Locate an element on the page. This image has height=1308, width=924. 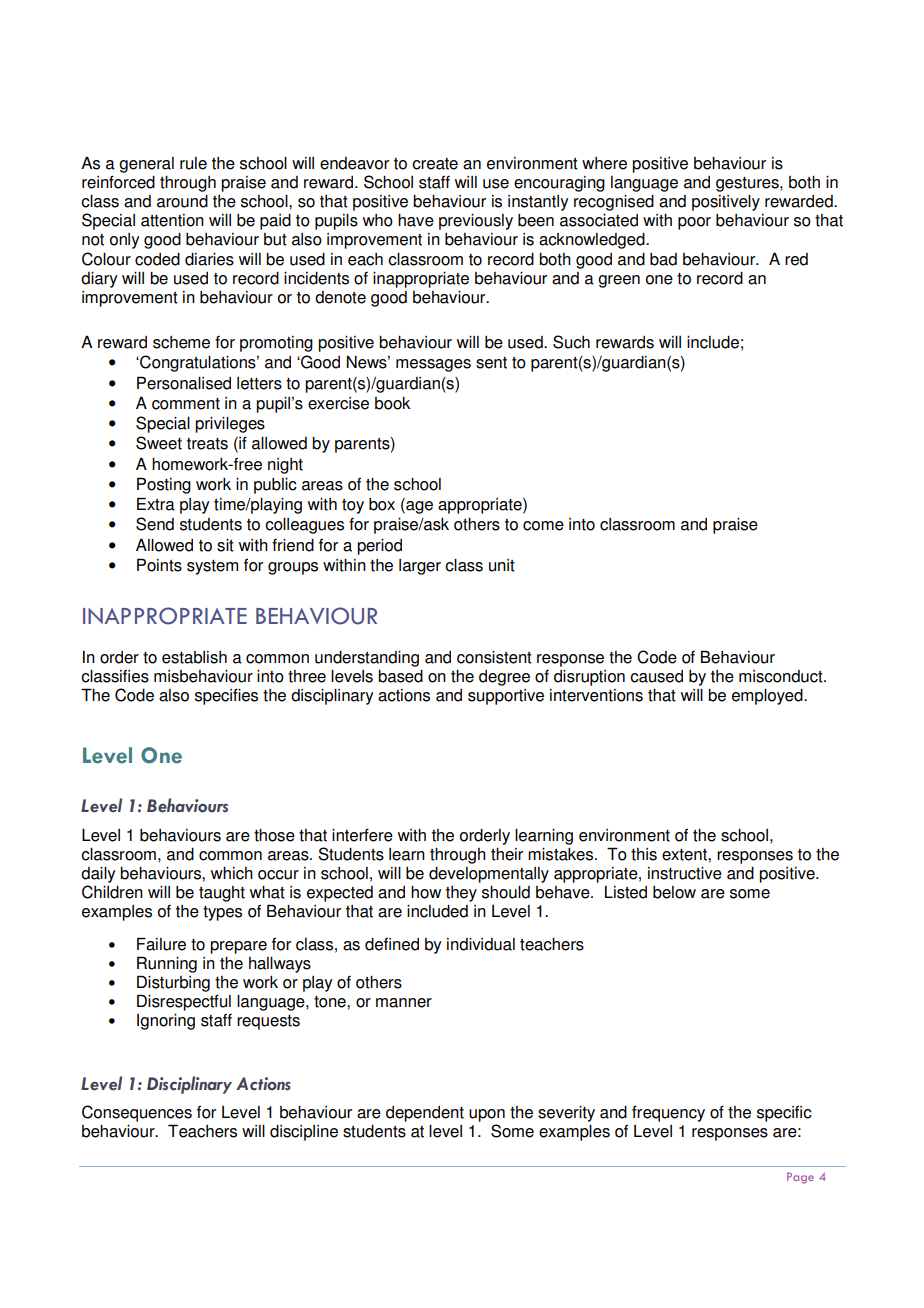
Consequences is located at coordinates (137, 1113).
